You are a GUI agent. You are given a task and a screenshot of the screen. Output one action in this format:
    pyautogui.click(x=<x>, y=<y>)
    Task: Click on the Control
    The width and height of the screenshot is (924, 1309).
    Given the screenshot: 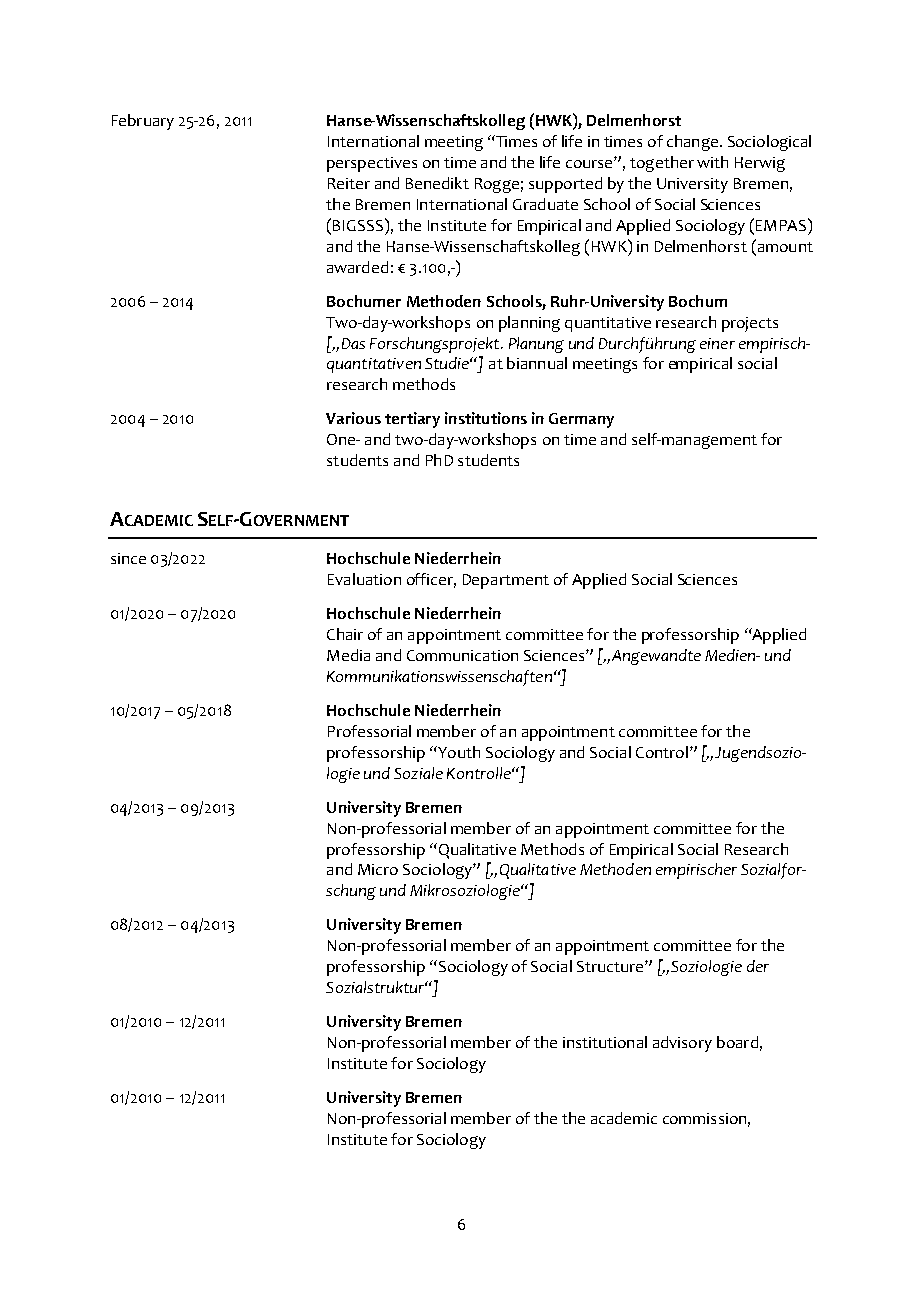 What is the action you would take?
    pyautogui.click(x=662, y=752)
